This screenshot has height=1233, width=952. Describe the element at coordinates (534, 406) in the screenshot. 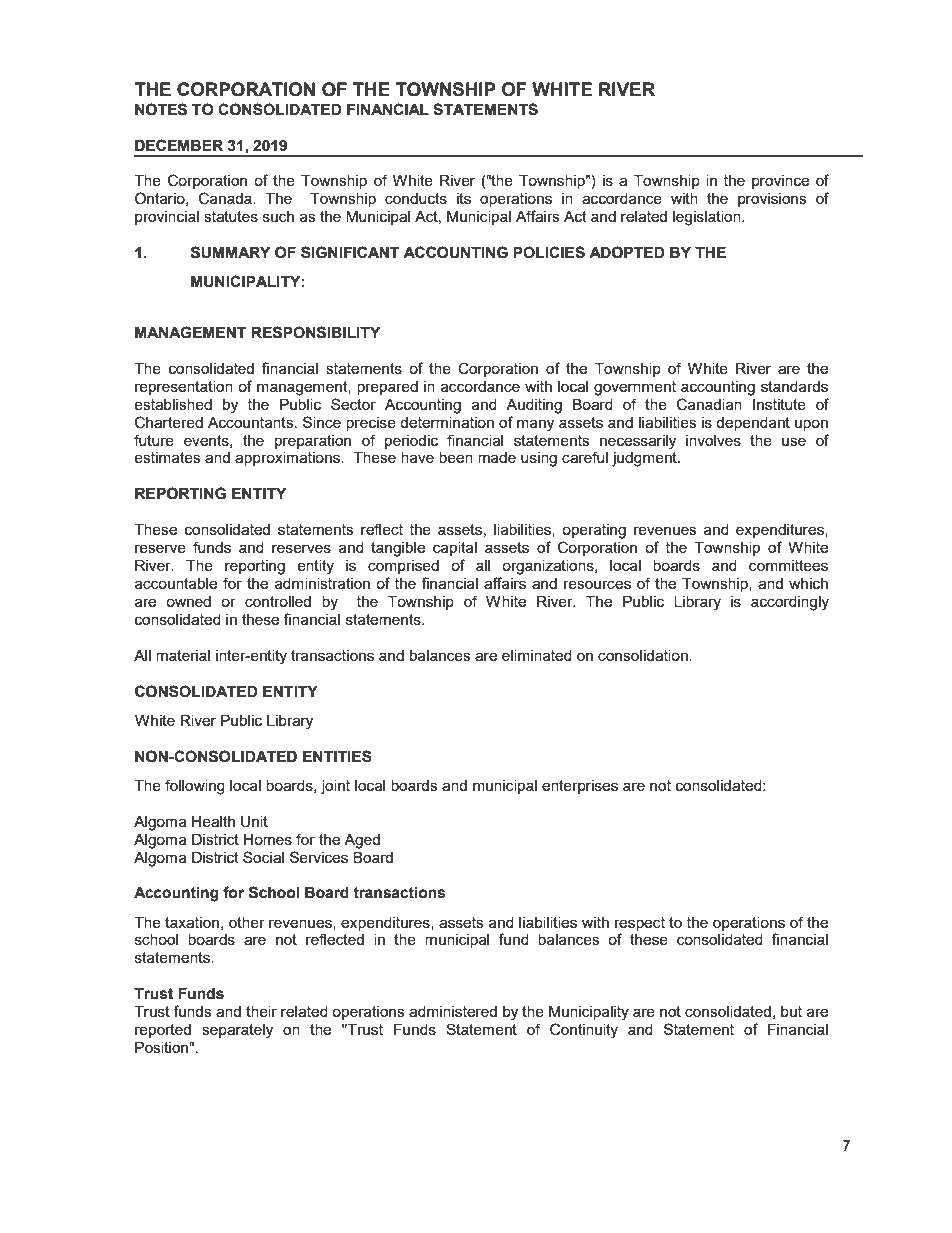

I see `Auditing` at that location.
